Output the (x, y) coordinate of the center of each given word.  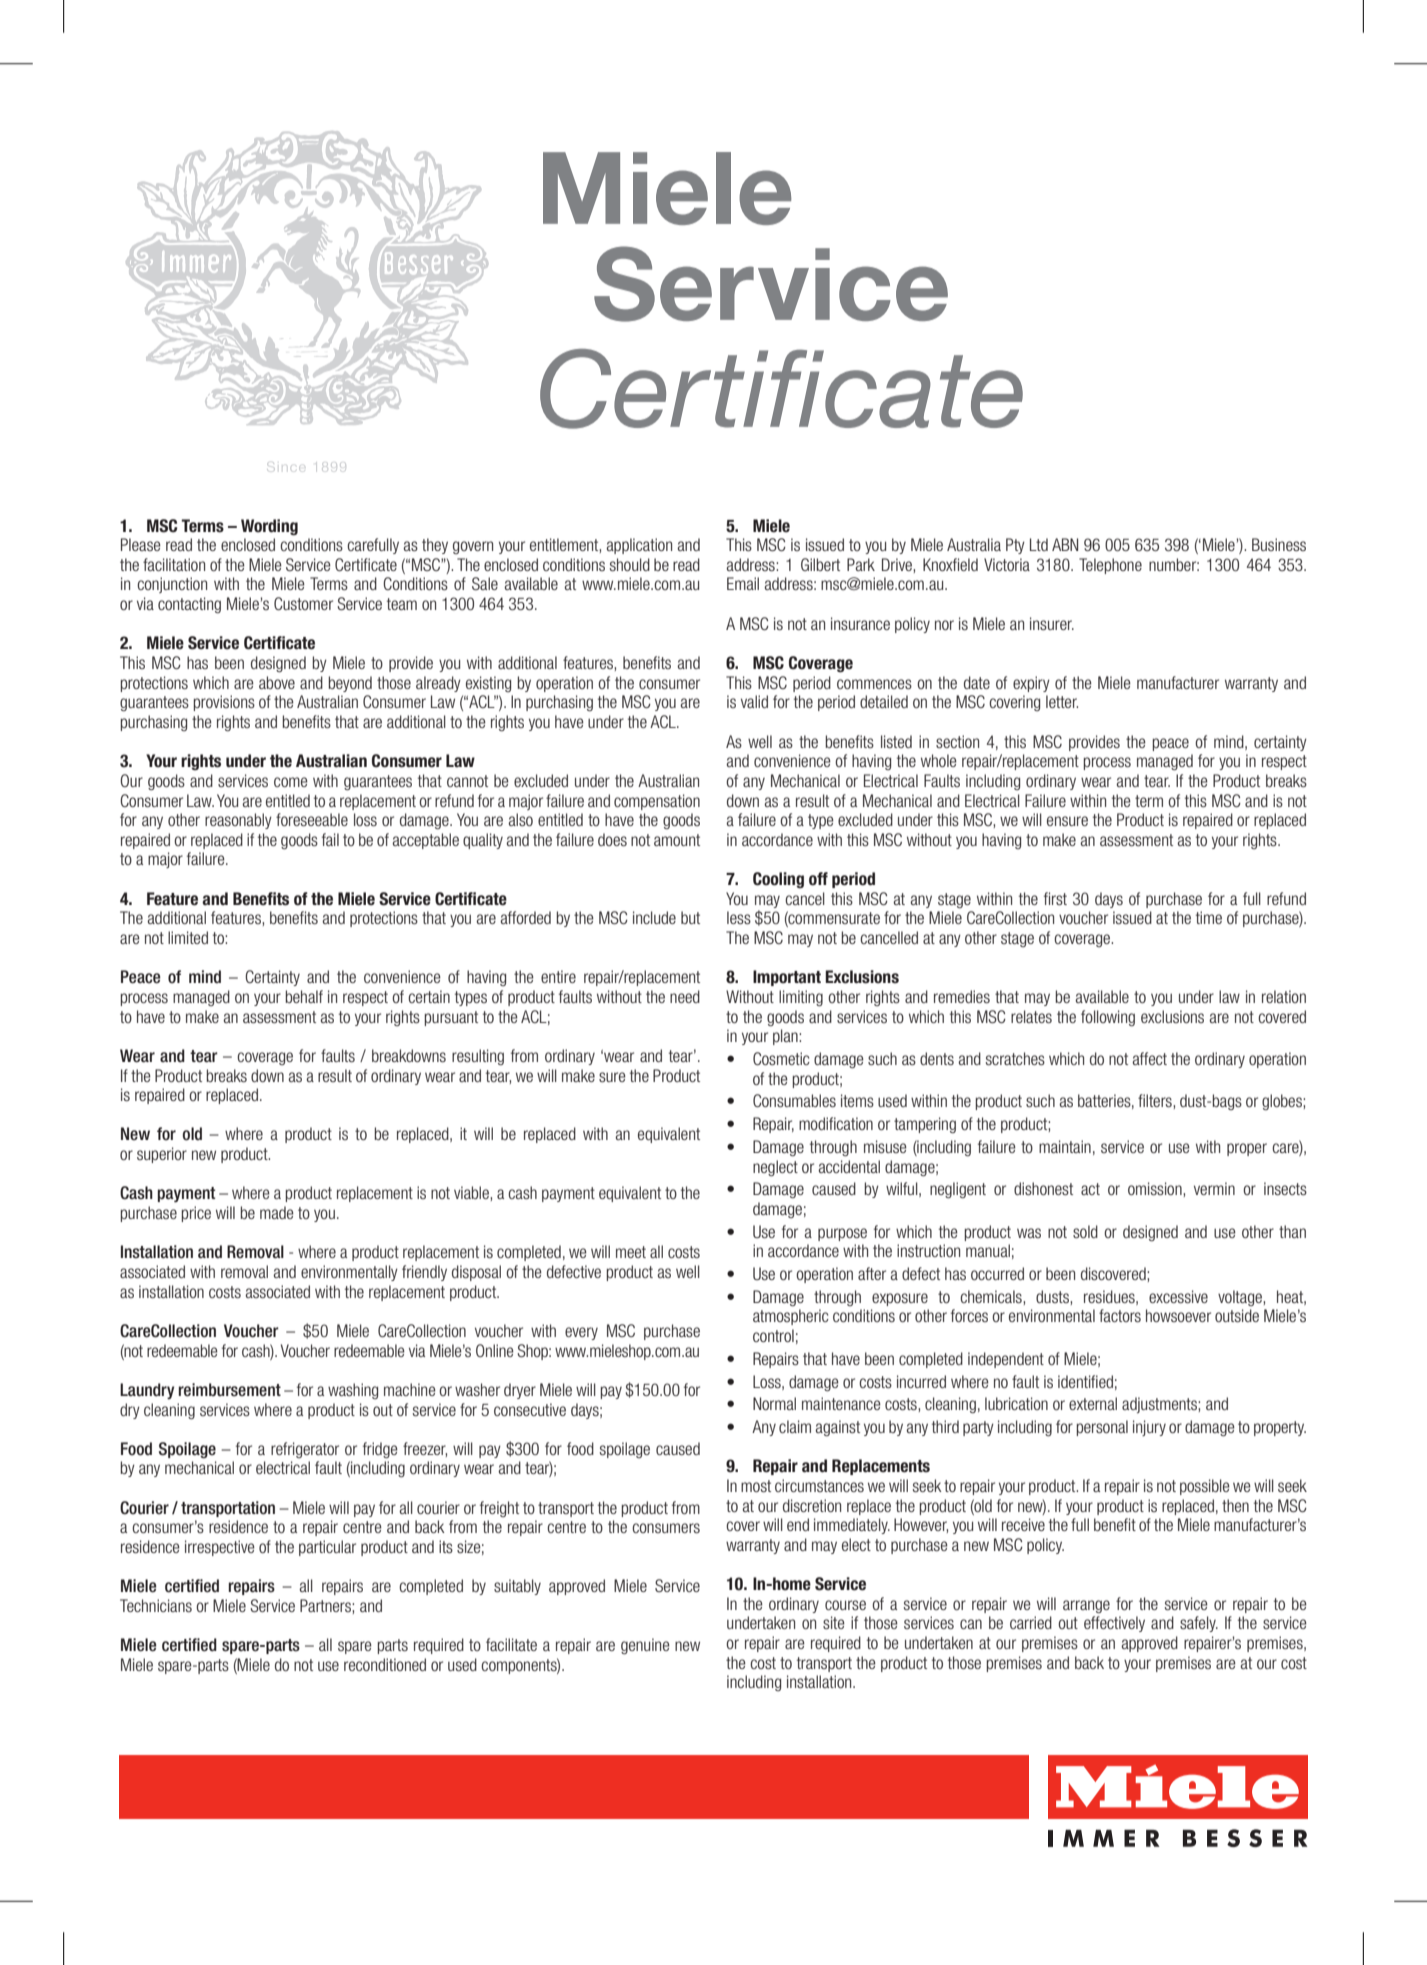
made (277, 1212)
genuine (645, 1646)
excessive (1178, 1296)
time (1209, 917)
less (739, 917)
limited (188, 937)
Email (743, 583)
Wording (269, 527)
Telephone (1110, 566)
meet (631, 1252)
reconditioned (385, 1664)
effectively (1114, 1624)
